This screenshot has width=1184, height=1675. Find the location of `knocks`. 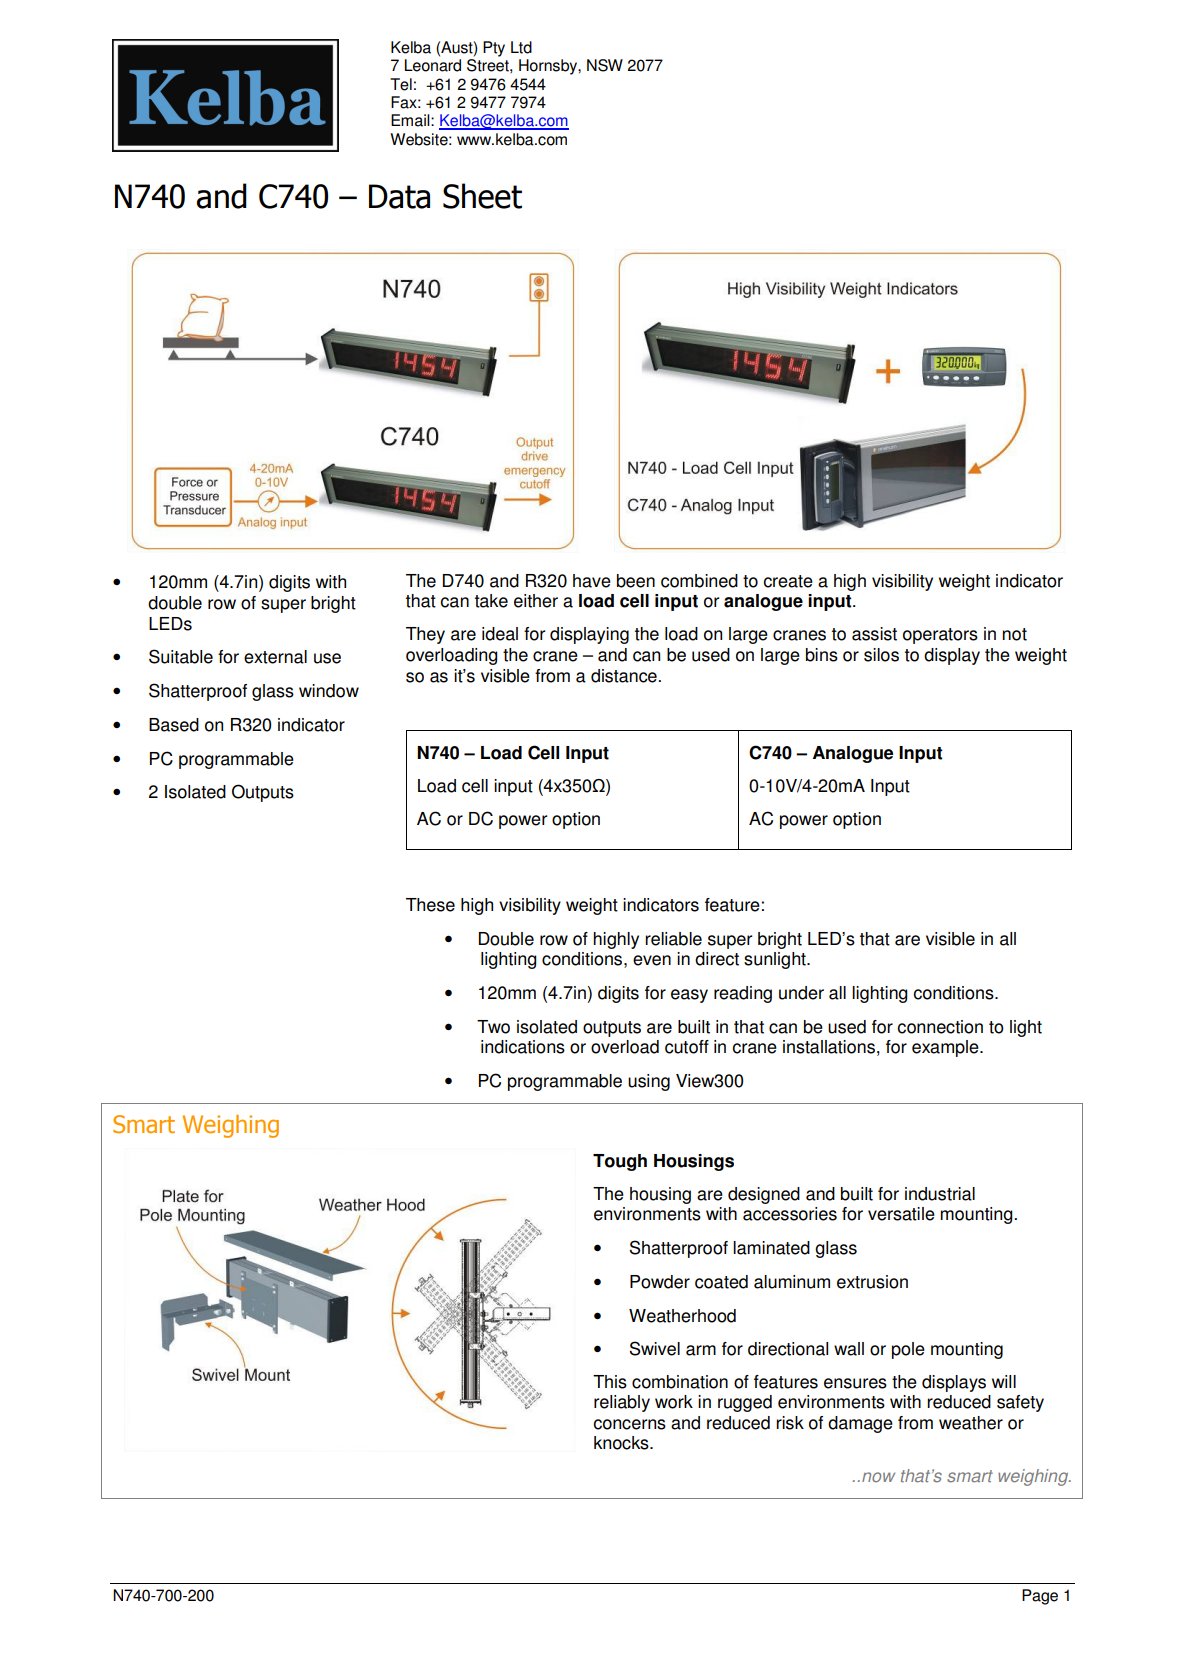

knocks is located at coordinates (622, 1443).
